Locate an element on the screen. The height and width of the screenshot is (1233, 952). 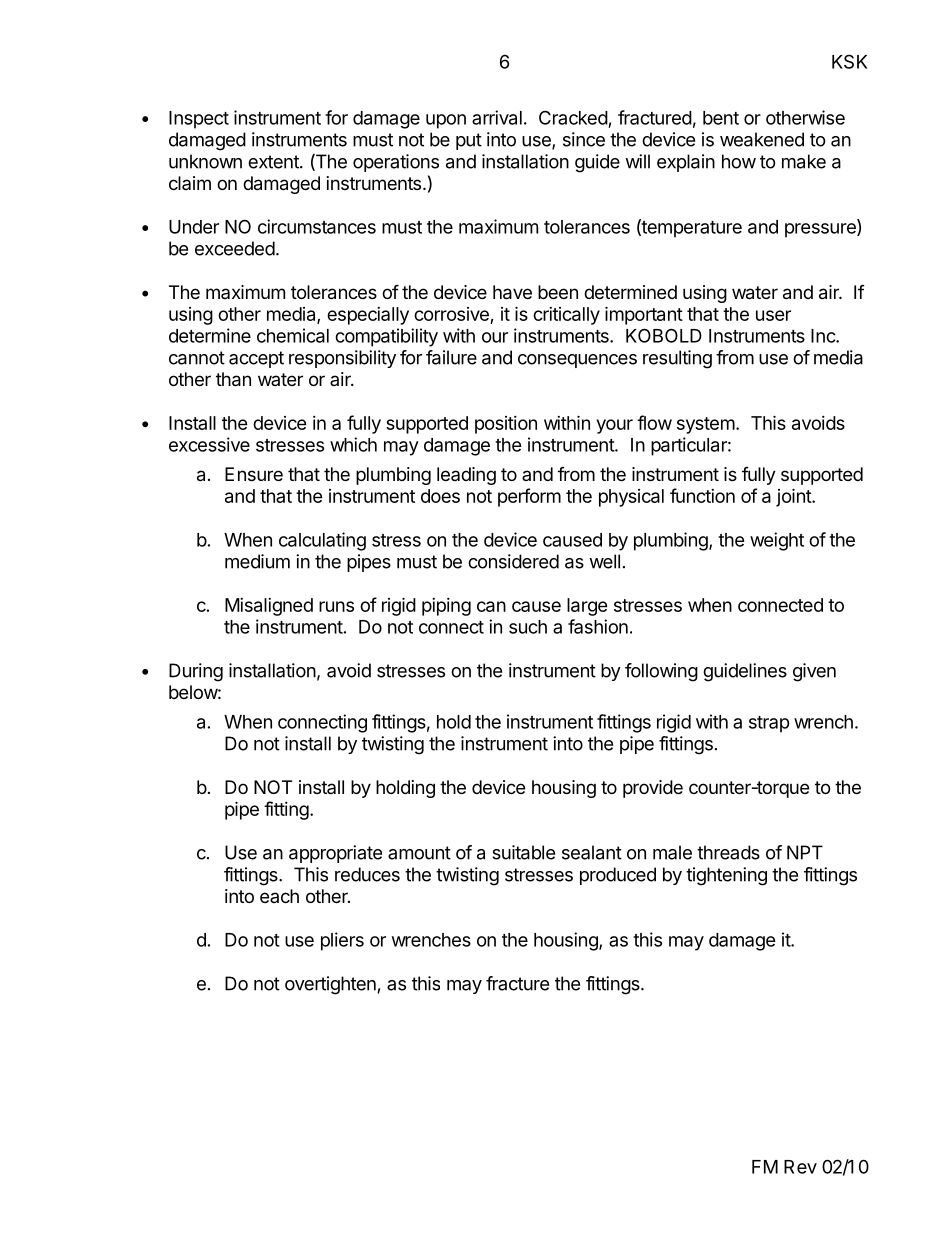
Rev is located at coordinates (800, 1167).
